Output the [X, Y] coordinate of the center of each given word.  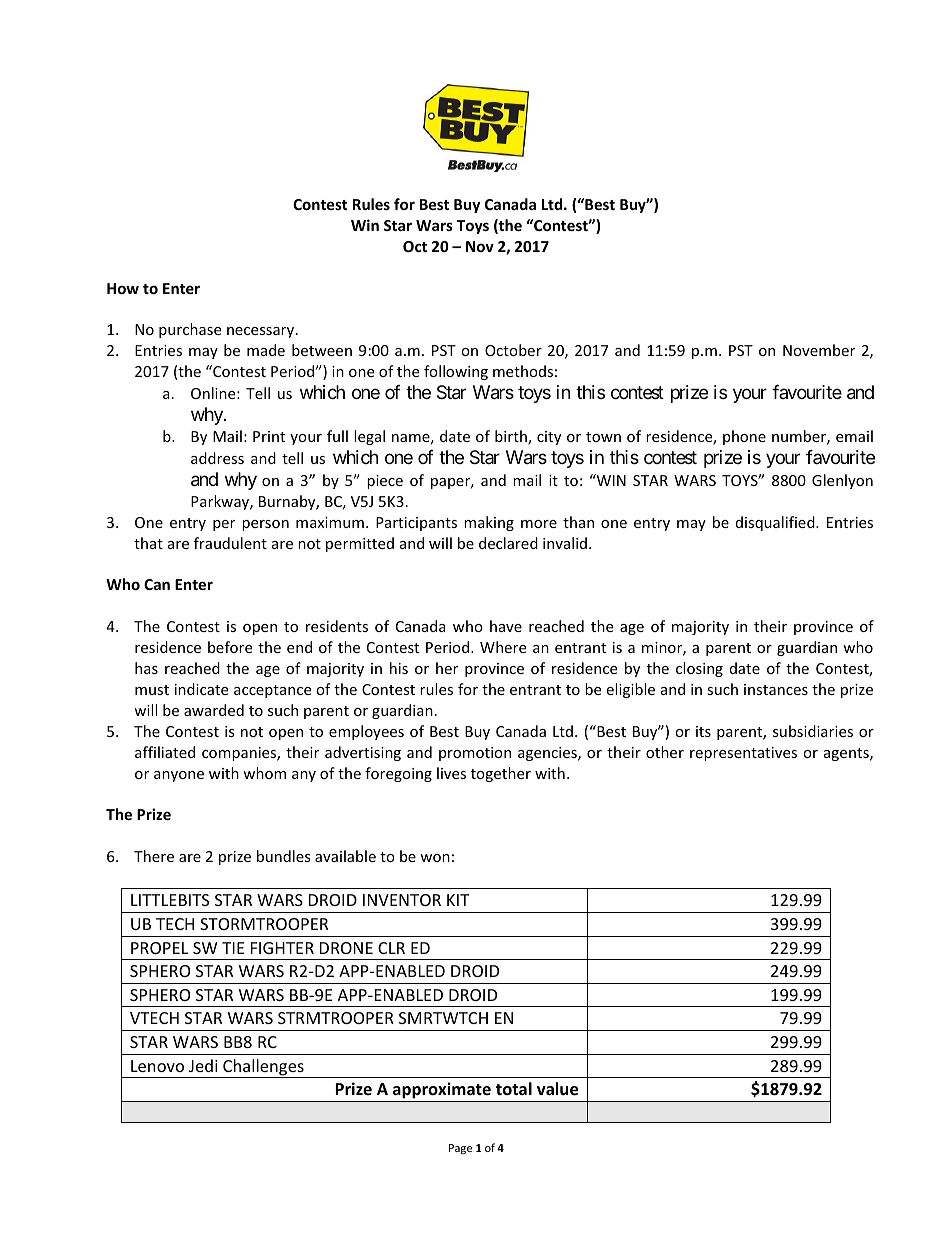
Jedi [203, 1065]
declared [508, 543]
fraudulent [230, 543]
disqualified [776, 523]
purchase [190, 330]
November [819, 350]
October [513, 350]
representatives [743, 754]
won [435, 858]
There [154, 856]
